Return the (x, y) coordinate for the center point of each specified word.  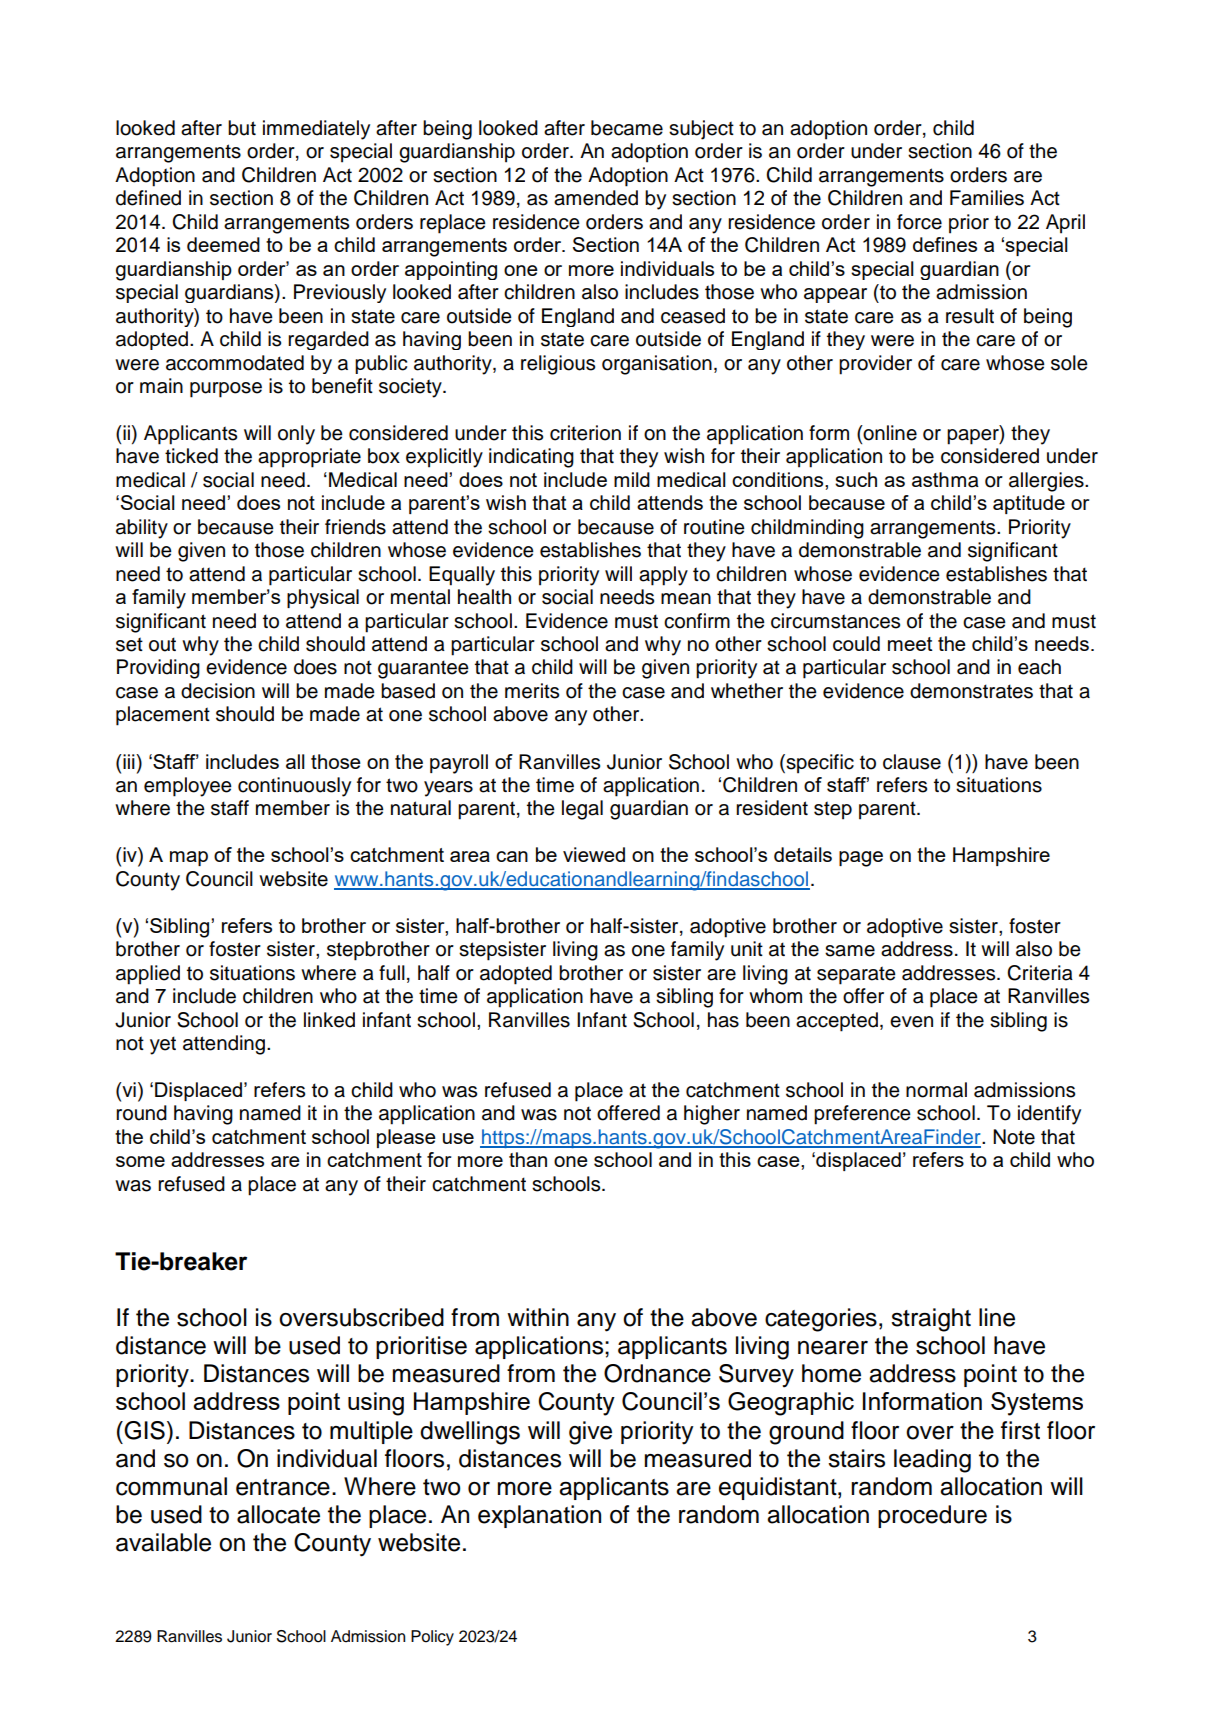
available (163, 1542)
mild (632, 479)
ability (142, 529)
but (242, 128)
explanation (539, 1516)
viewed (594, 854)
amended (596, 198)
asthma (945, 480)
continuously (294, 787)
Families (987, 198)
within (538, 1317)
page (861, 859)
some (140, 1161)
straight (931, 1320)
